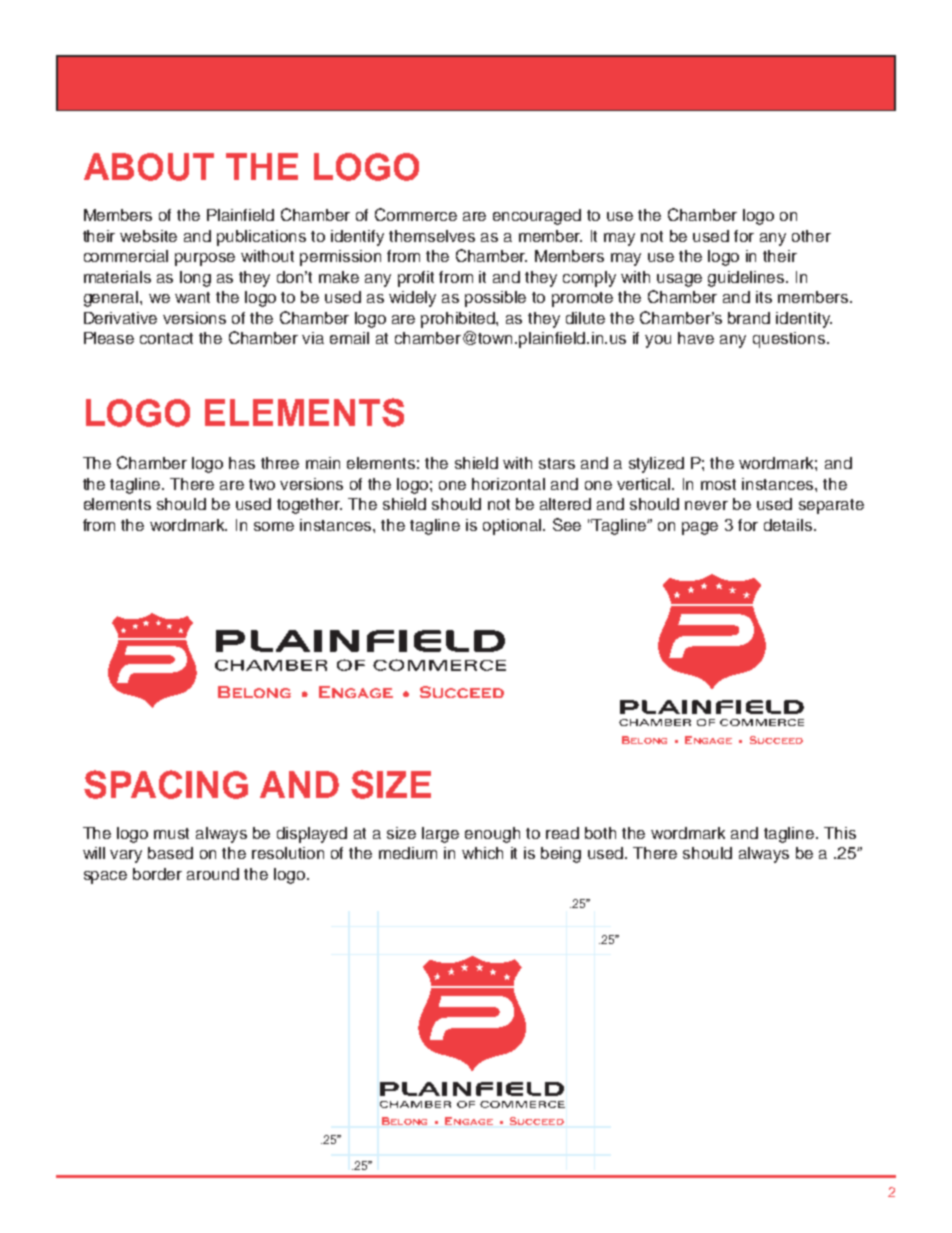 Image resolution: width=952 pixels, height=1233 pixels. What do you see at coordinates (789, 525) in the page?
I see `details` at bounding box center [789, 525].
